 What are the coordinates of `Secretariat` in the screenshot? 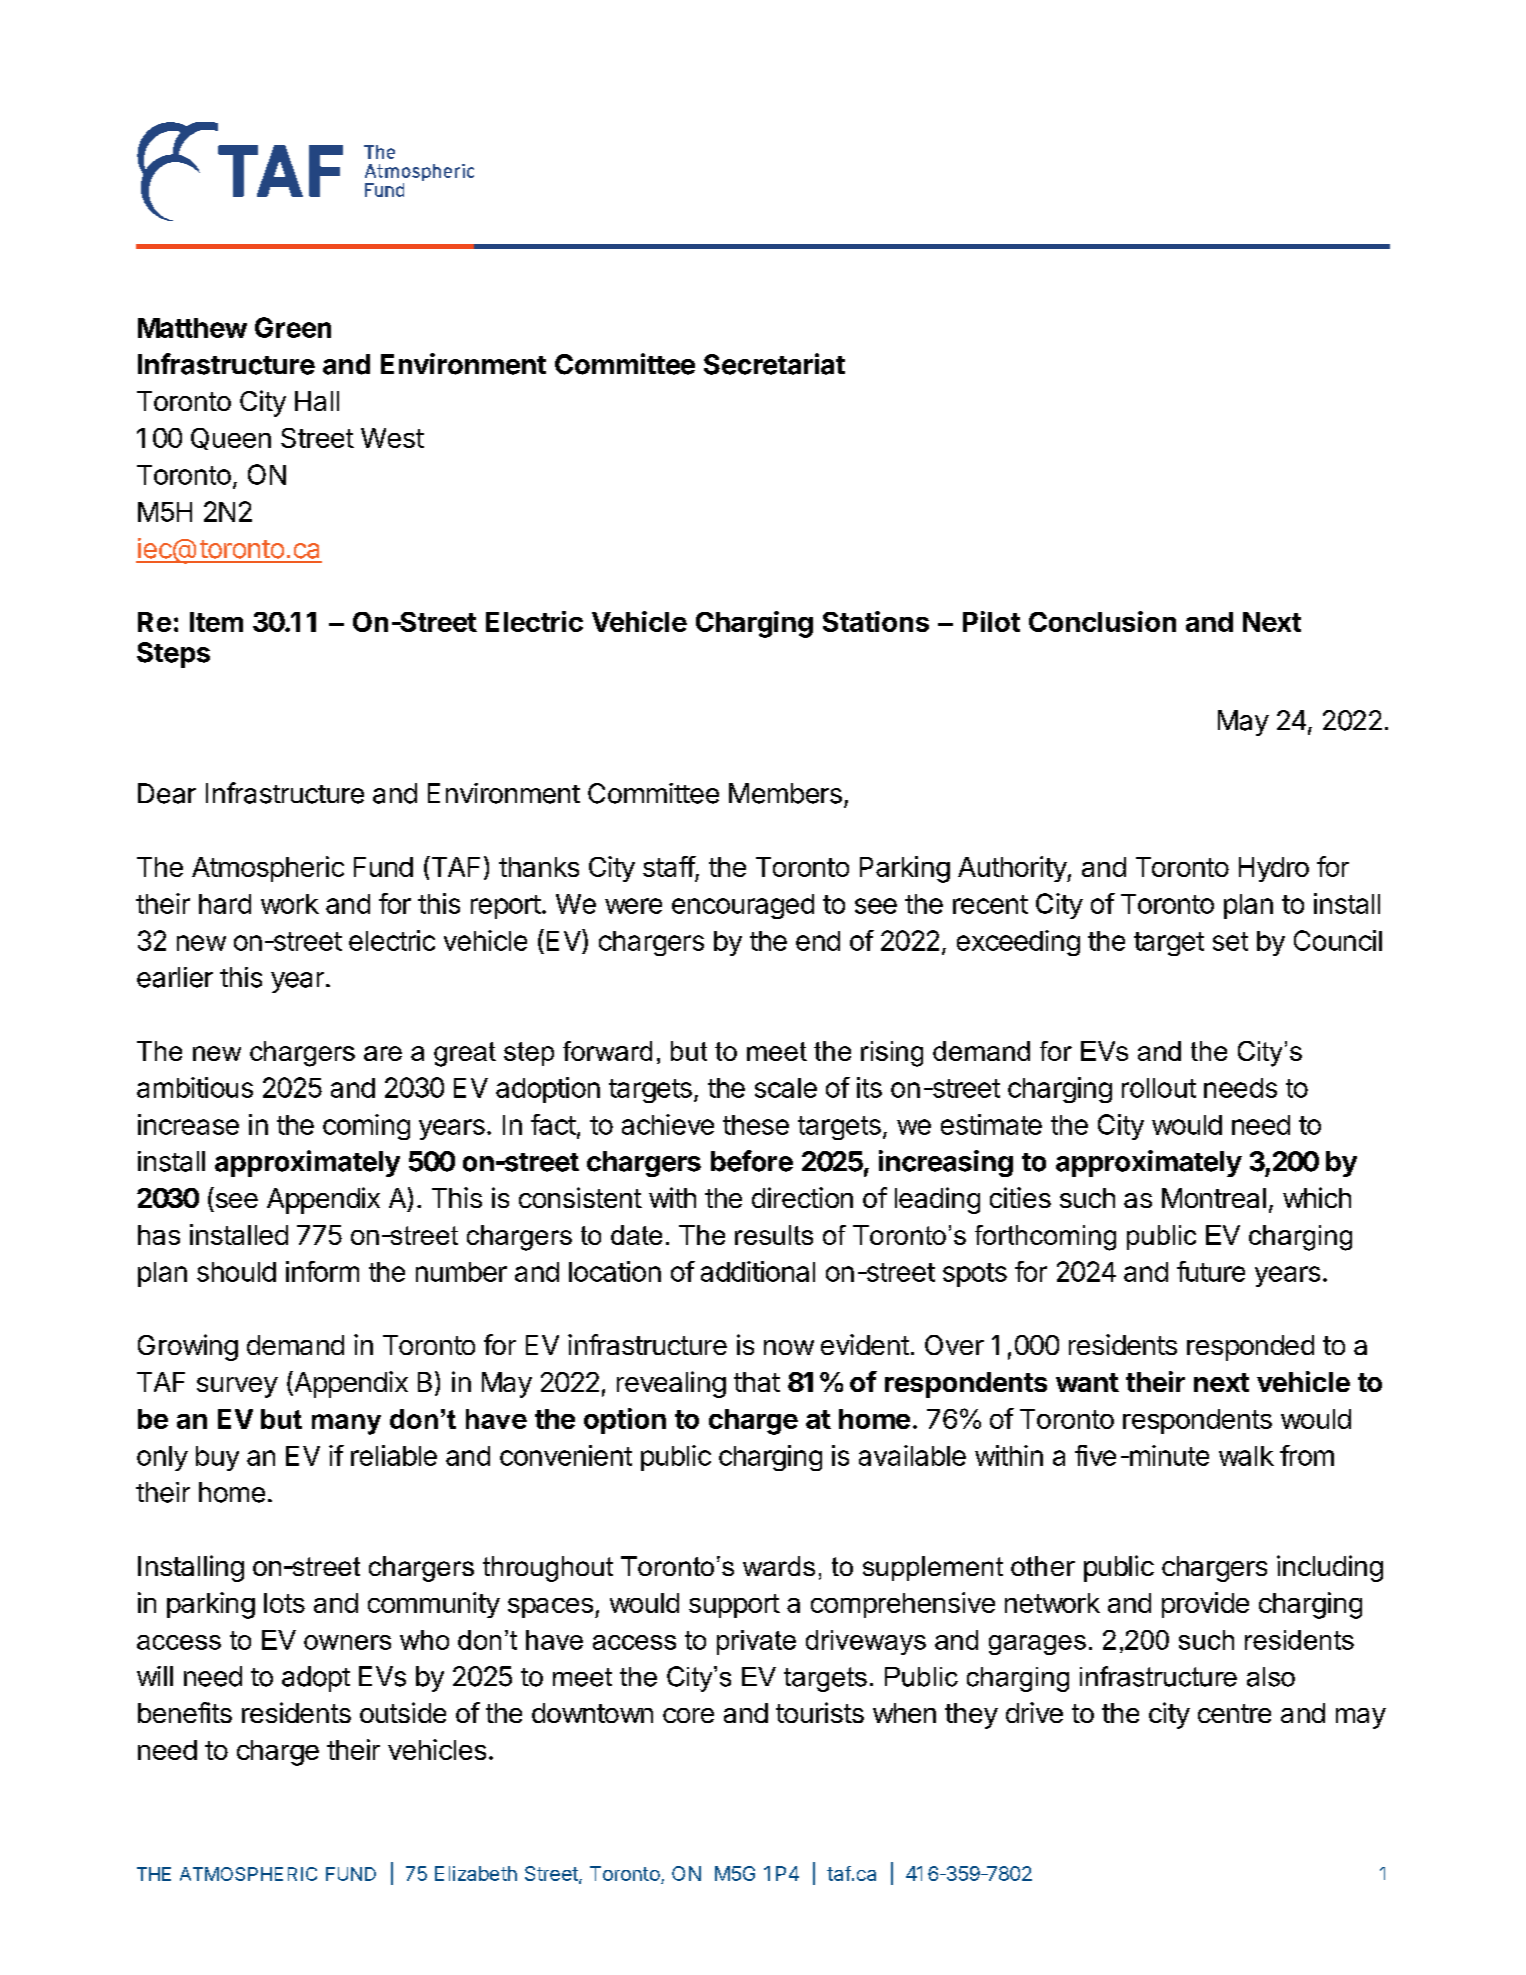 It's located at (774, 364).
